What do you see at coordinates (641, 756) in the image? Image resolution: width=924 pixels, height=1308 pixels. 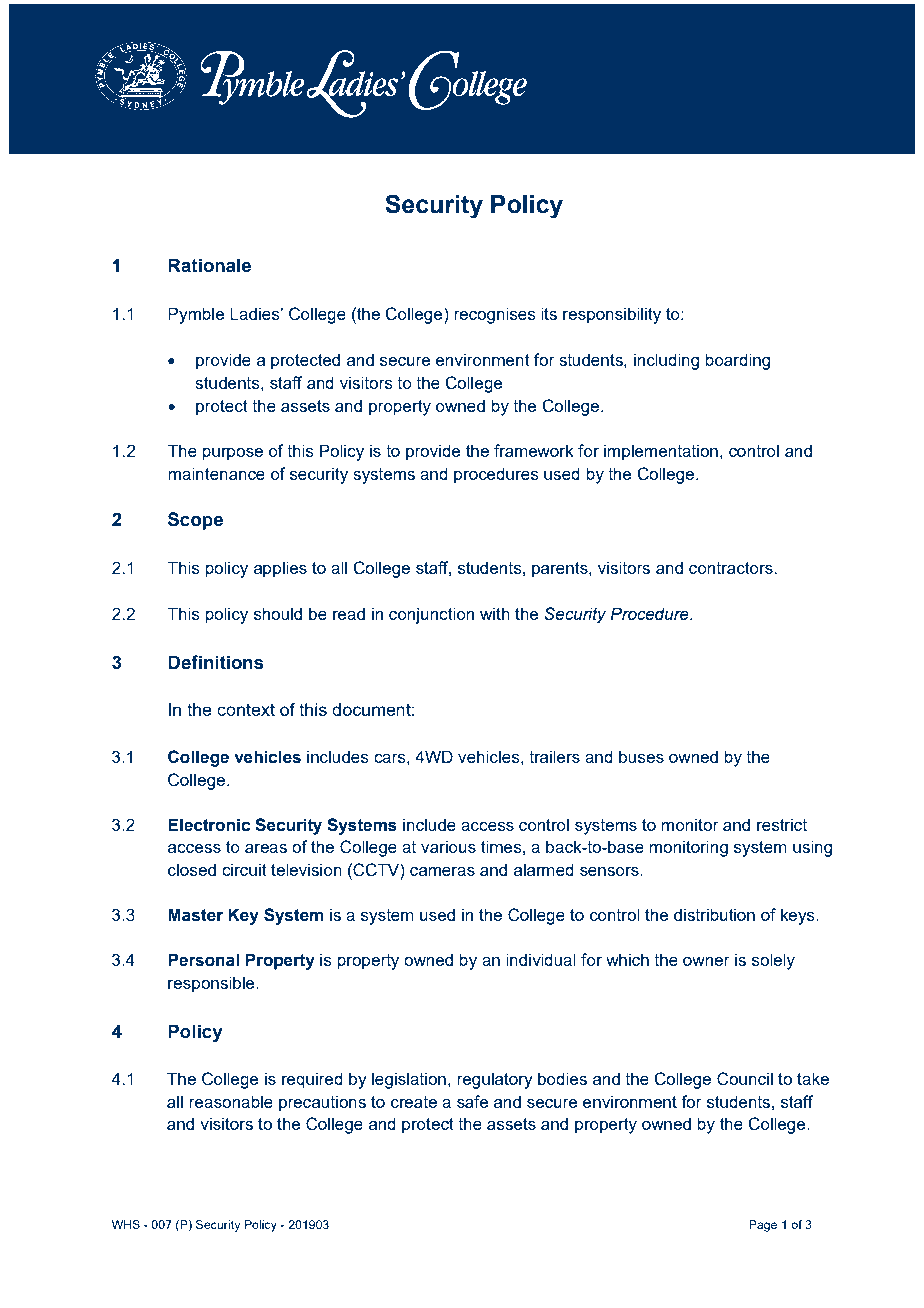 I see `buses` at bounding box center [641, 756].
